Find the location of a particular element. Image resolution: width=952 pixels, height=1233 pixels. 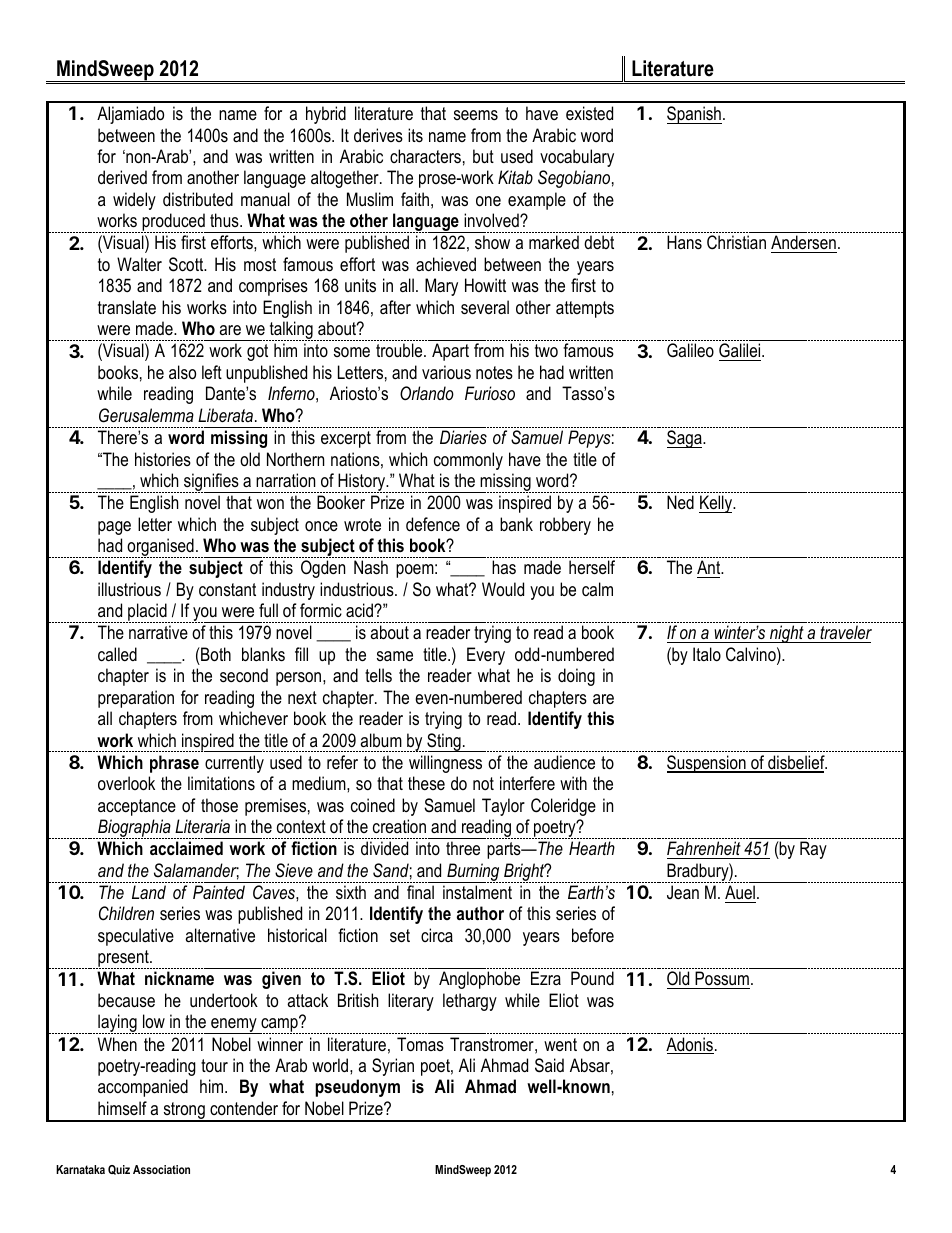

Spanish is located at coordinates (694, 115).
